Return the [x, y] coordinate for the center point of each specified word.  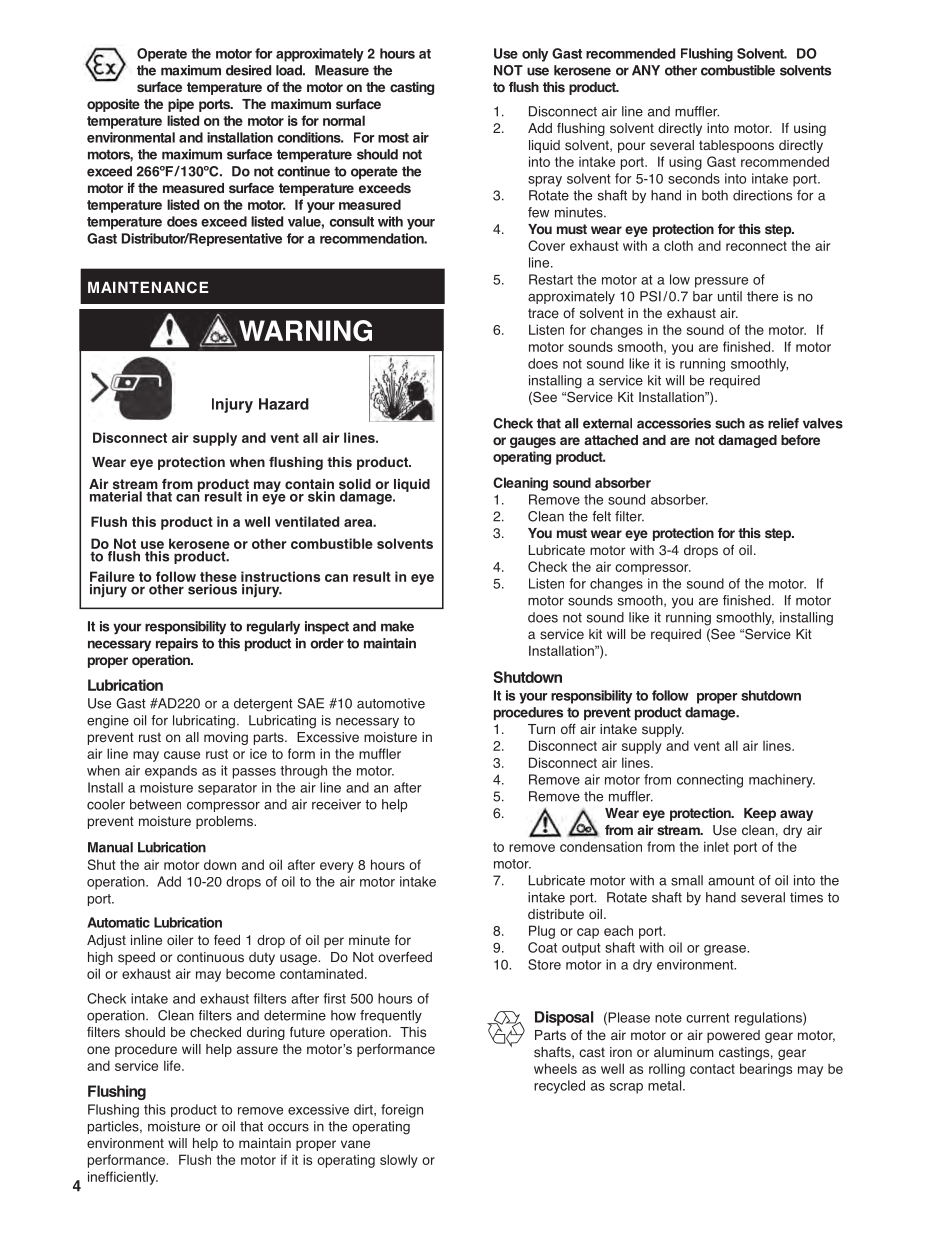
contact [712, 1069]
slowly [399, 1161]
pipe [181, 105]
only [535, 55]
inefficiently [123, 1178]
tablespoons [736, 146]
